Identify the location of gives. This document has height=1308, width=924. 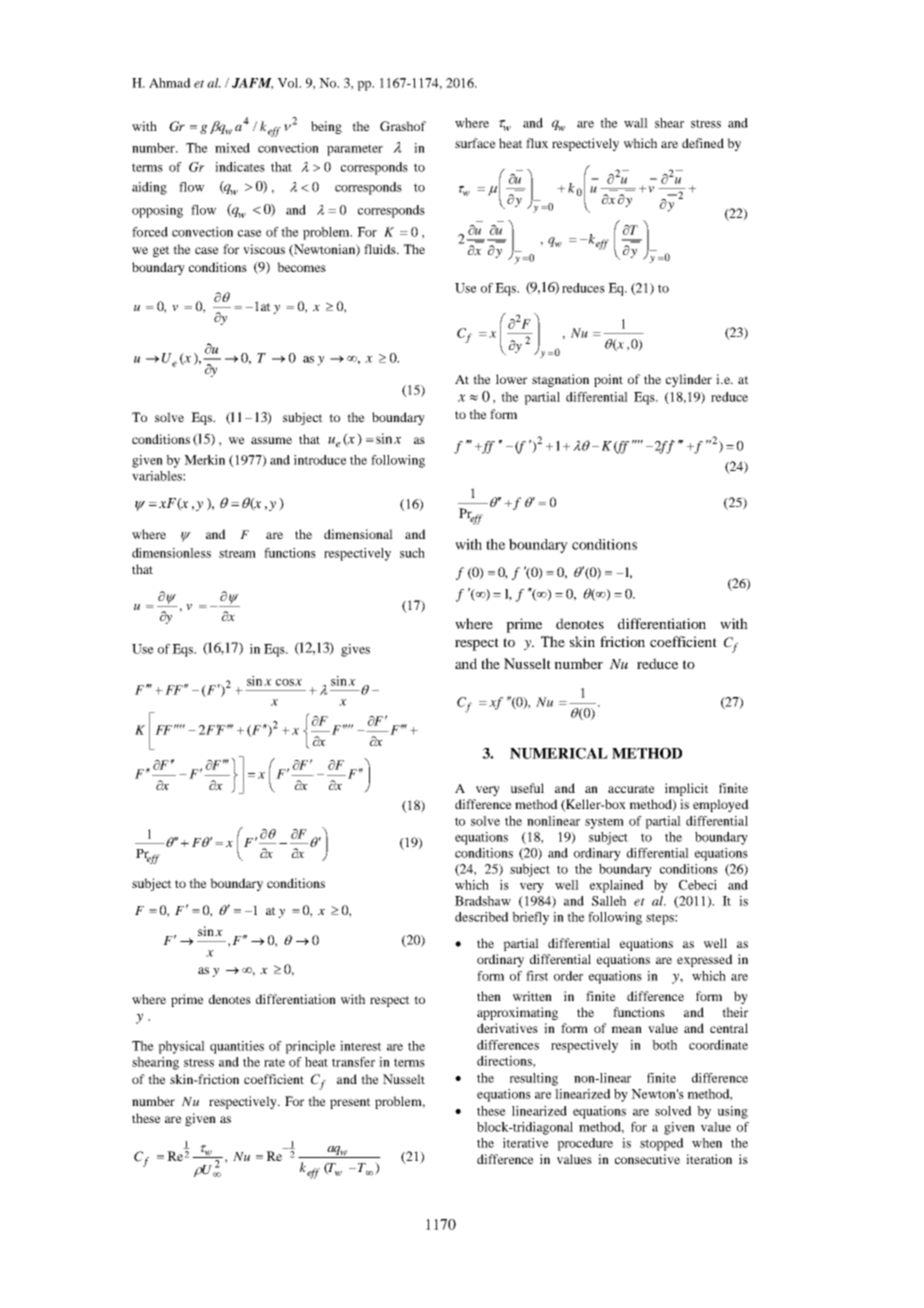
(355, 650).
